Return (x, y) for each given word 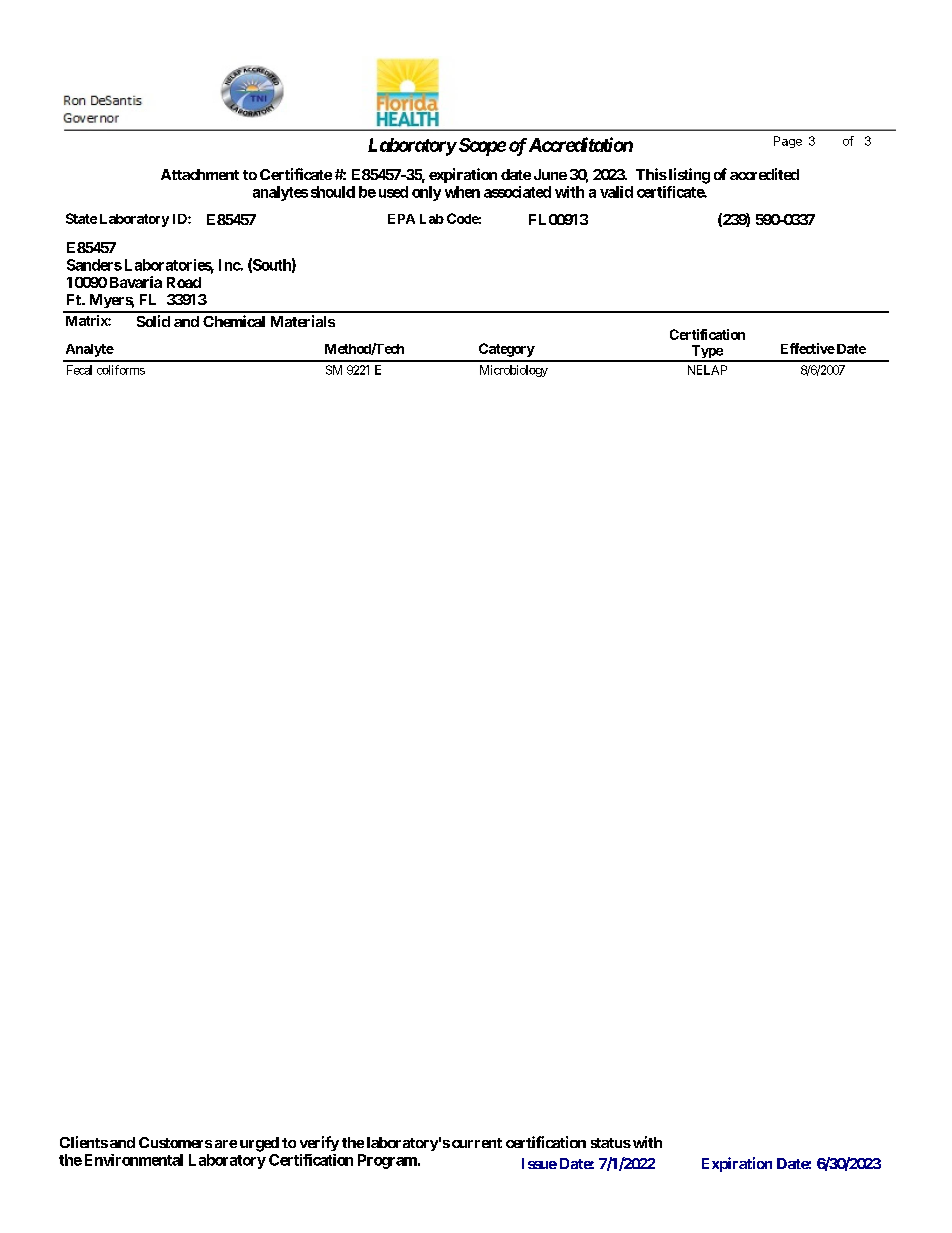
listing (688, 176)
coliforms (121, 370)
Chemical (234, 321)
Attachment (200, 174)
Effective (808, 348)
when (462, 192)
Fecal (79, 370)
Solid (153, 321)
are (226, 1144)
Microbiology (514, 371)
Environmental (134, 1160)
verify (319, 1143)
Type (706, 353)
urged (259, 1144)
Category (507, 350)
